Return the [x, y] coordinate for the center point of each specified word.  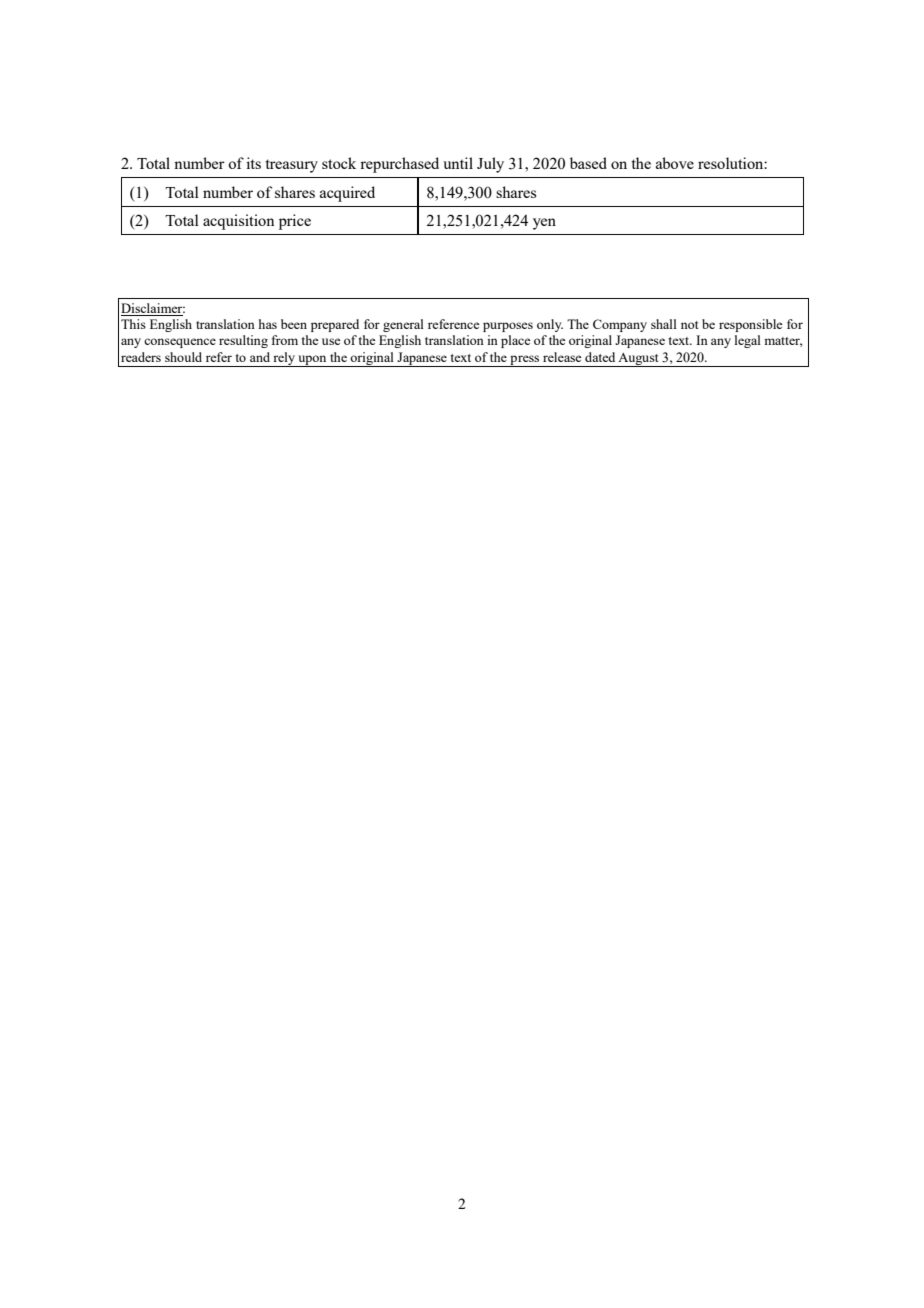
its [253, 163]
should [183, 357]
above [675, 163]
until [458, 163]
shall [664, 324]
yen [544, 224]
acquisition [239, 222]
